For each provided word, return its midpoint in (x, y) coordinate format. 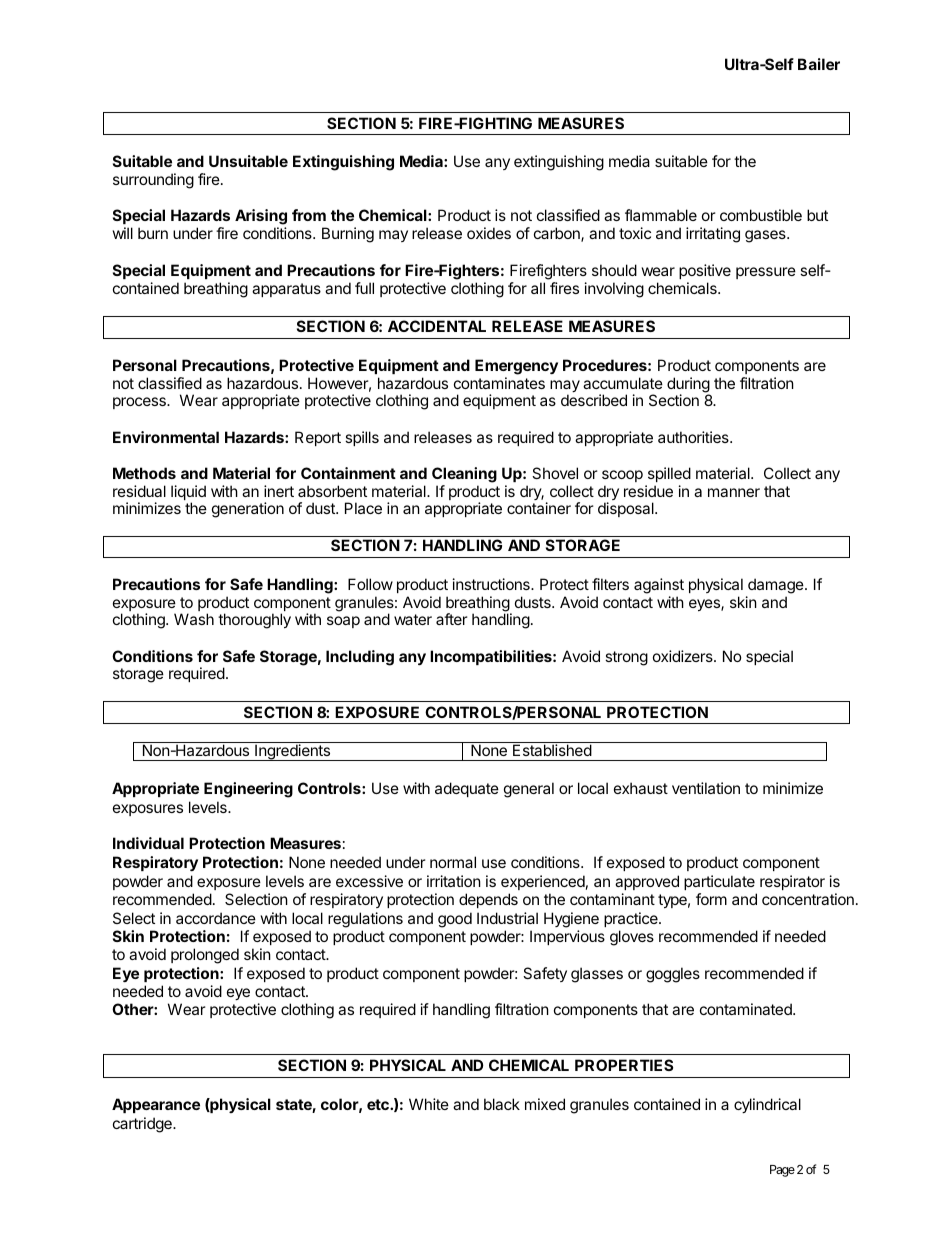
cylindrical (767, 1105)
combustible (761, 215)
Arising (261, 218)
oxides (489, 233)
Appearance (156, 1105)
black (502, 1104)
